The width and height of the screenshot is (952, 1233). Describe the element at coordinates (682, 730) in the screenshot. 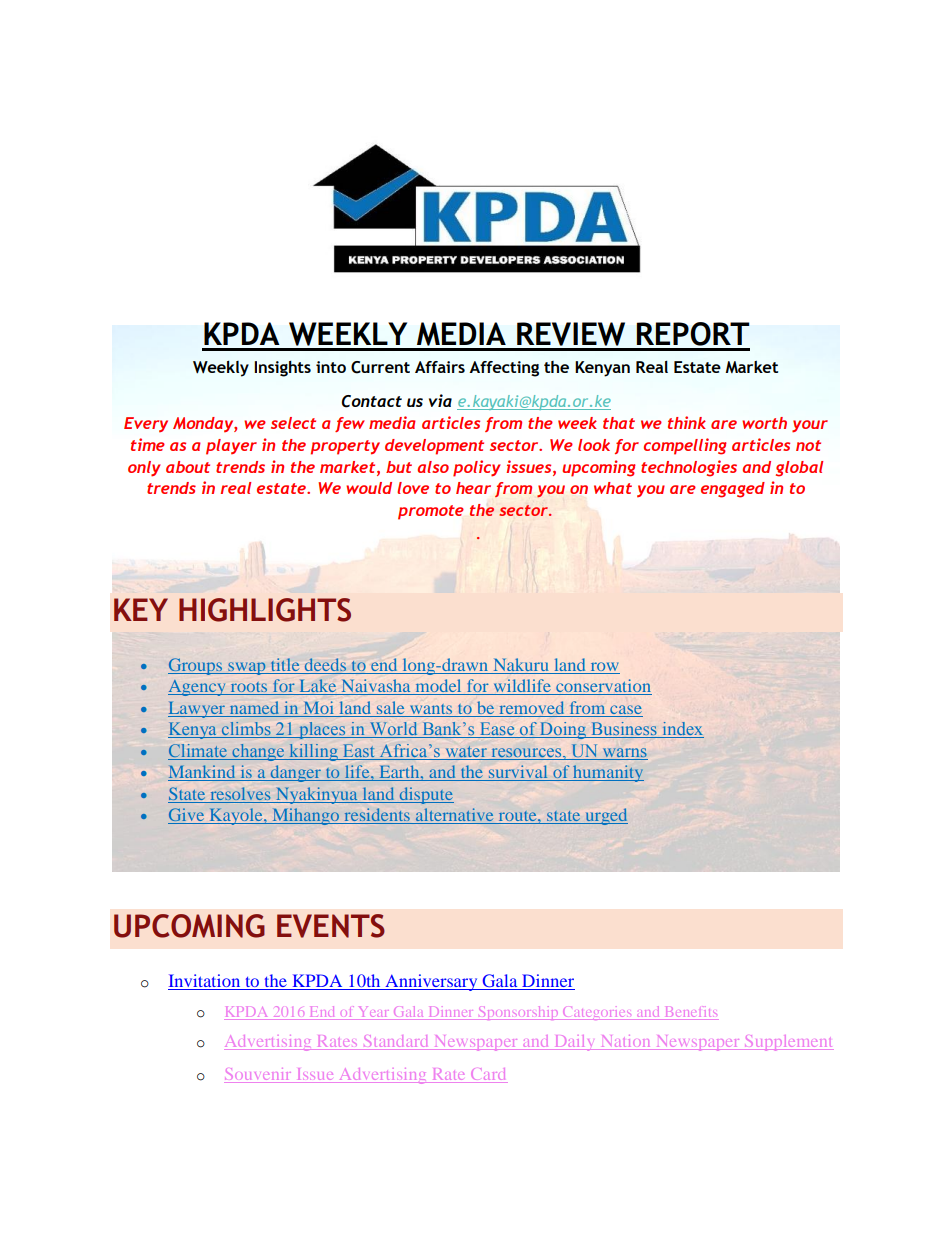

I see `index` at that location.
